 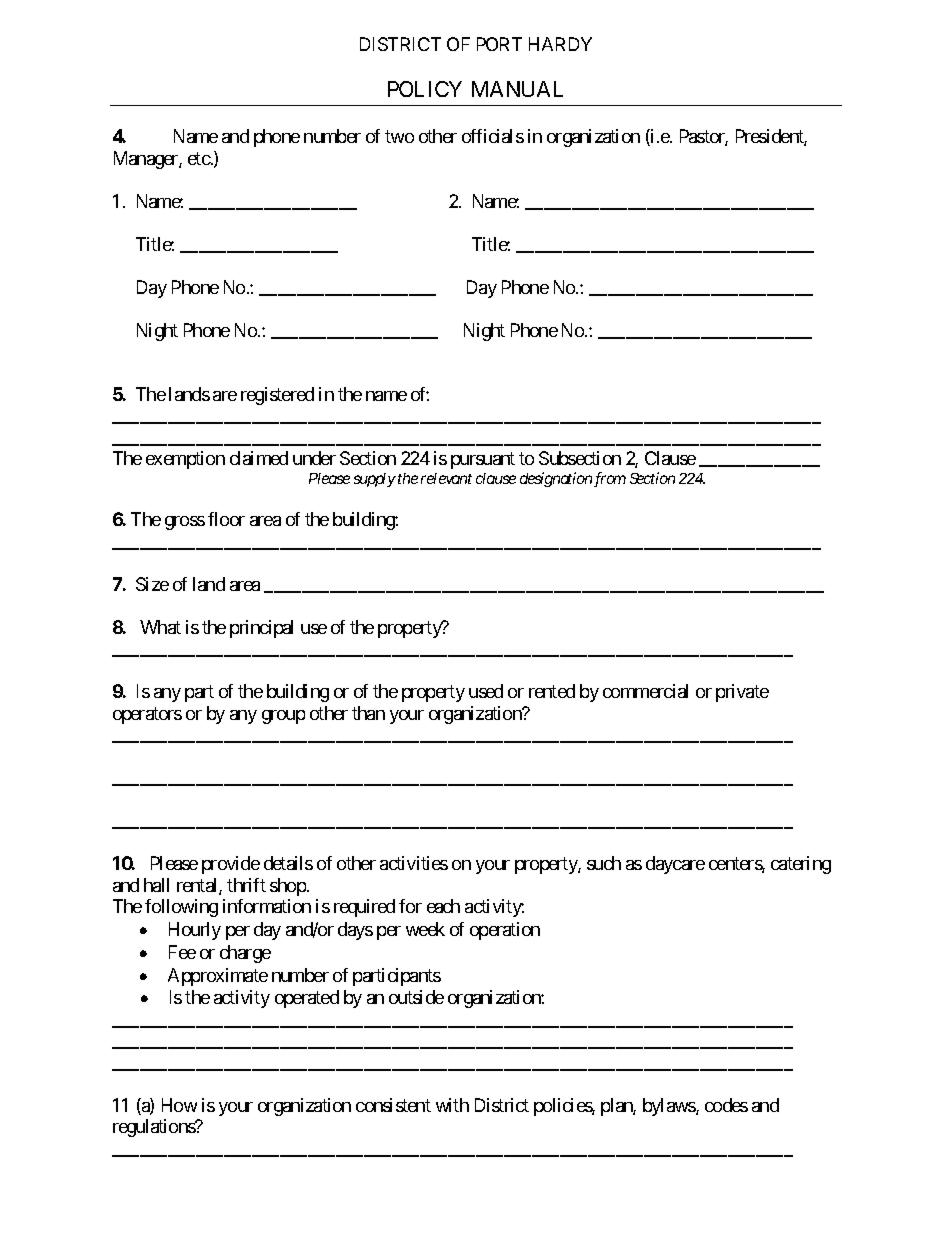 What do you see at coordinates (179, 1105) in the image?
I see `How` at bounding box center [179, 1105].
